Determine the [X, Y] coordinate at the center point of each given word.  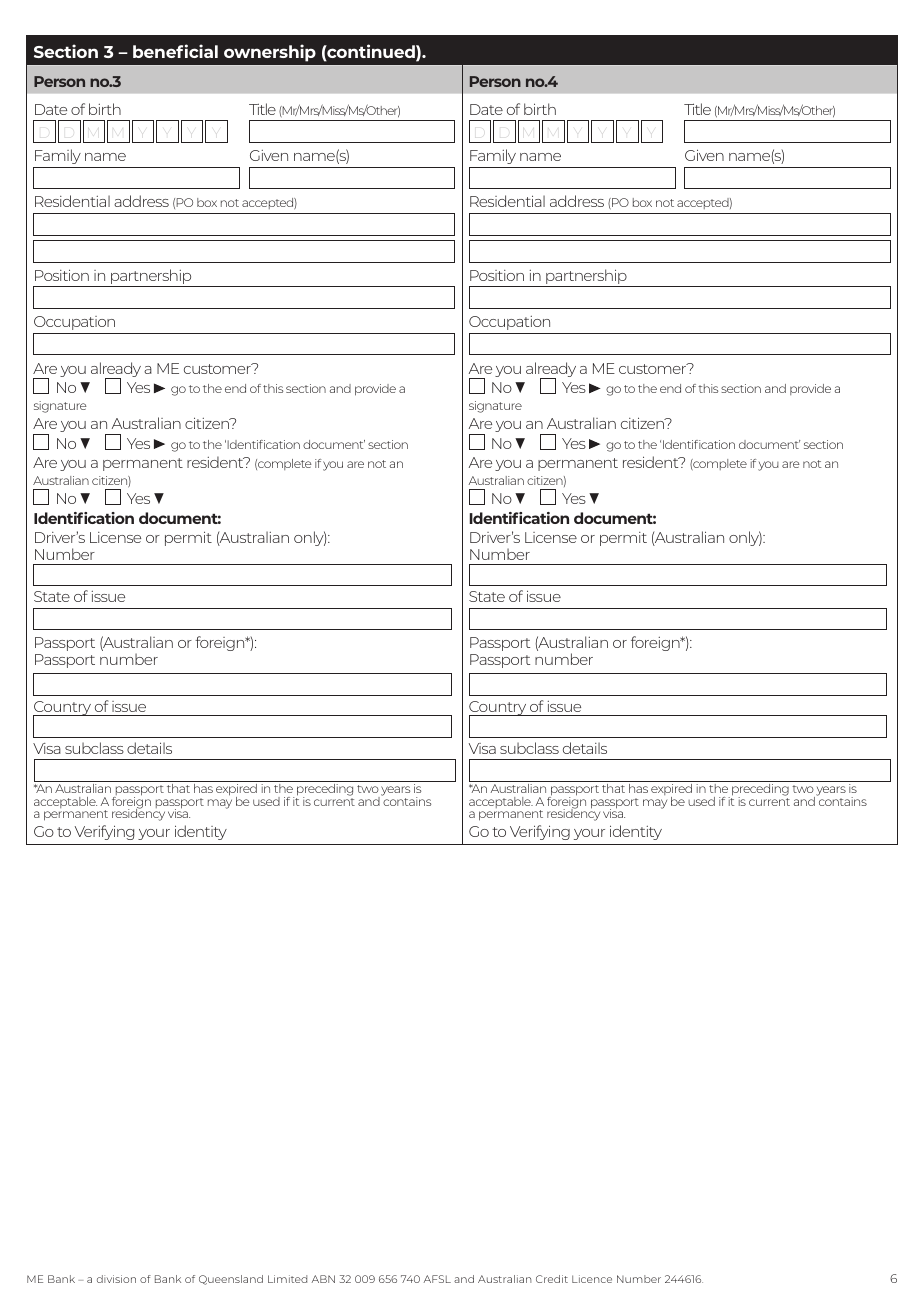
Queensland [231, 1280]
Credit [552, 1279]
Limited [287, 1279]
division [116, 1279]
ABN [323, 1279]
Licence [592, 1279]
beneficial [175, 51]
